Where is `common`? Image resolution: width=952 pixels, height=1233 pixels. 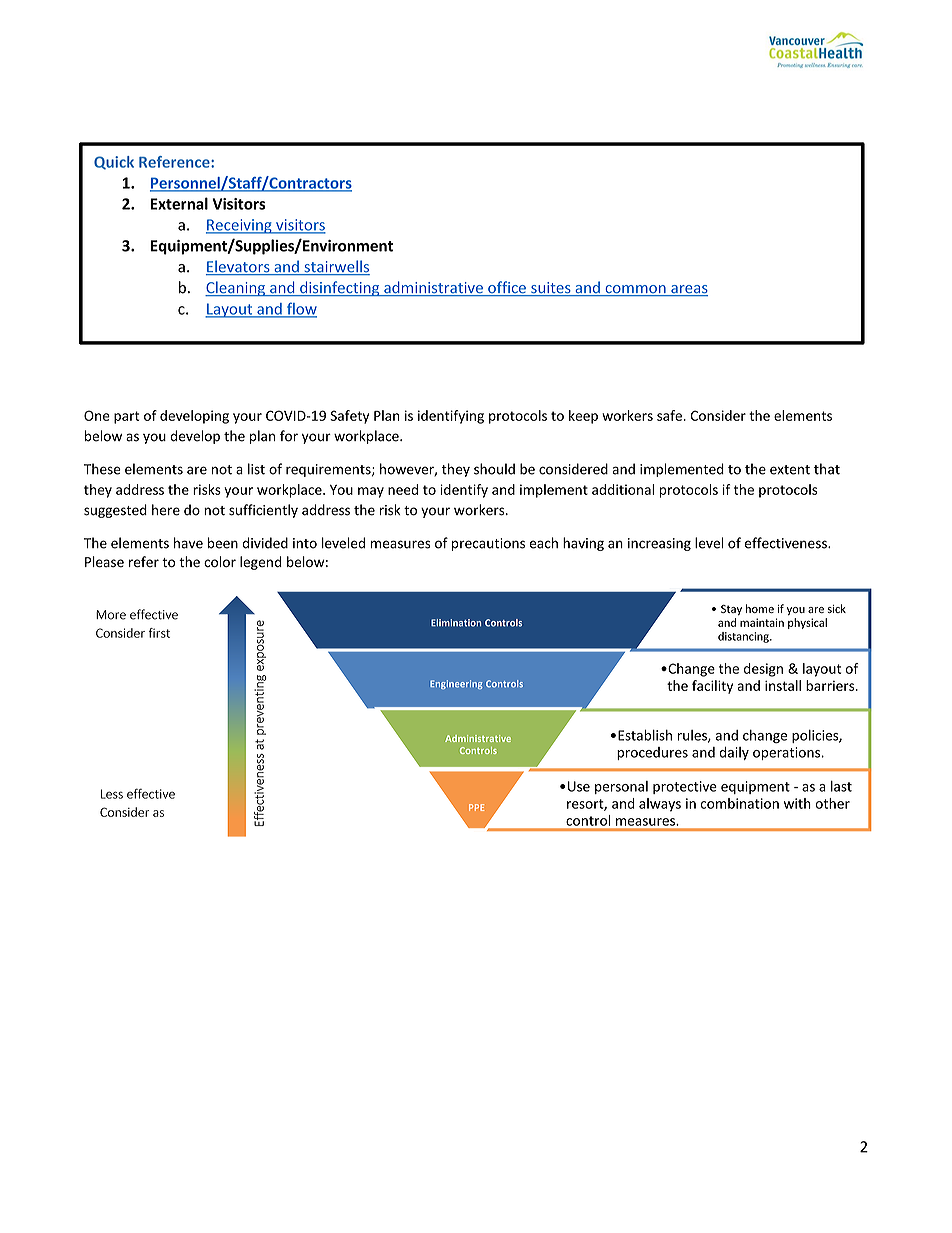 common is located at coordinates (635, 290).
